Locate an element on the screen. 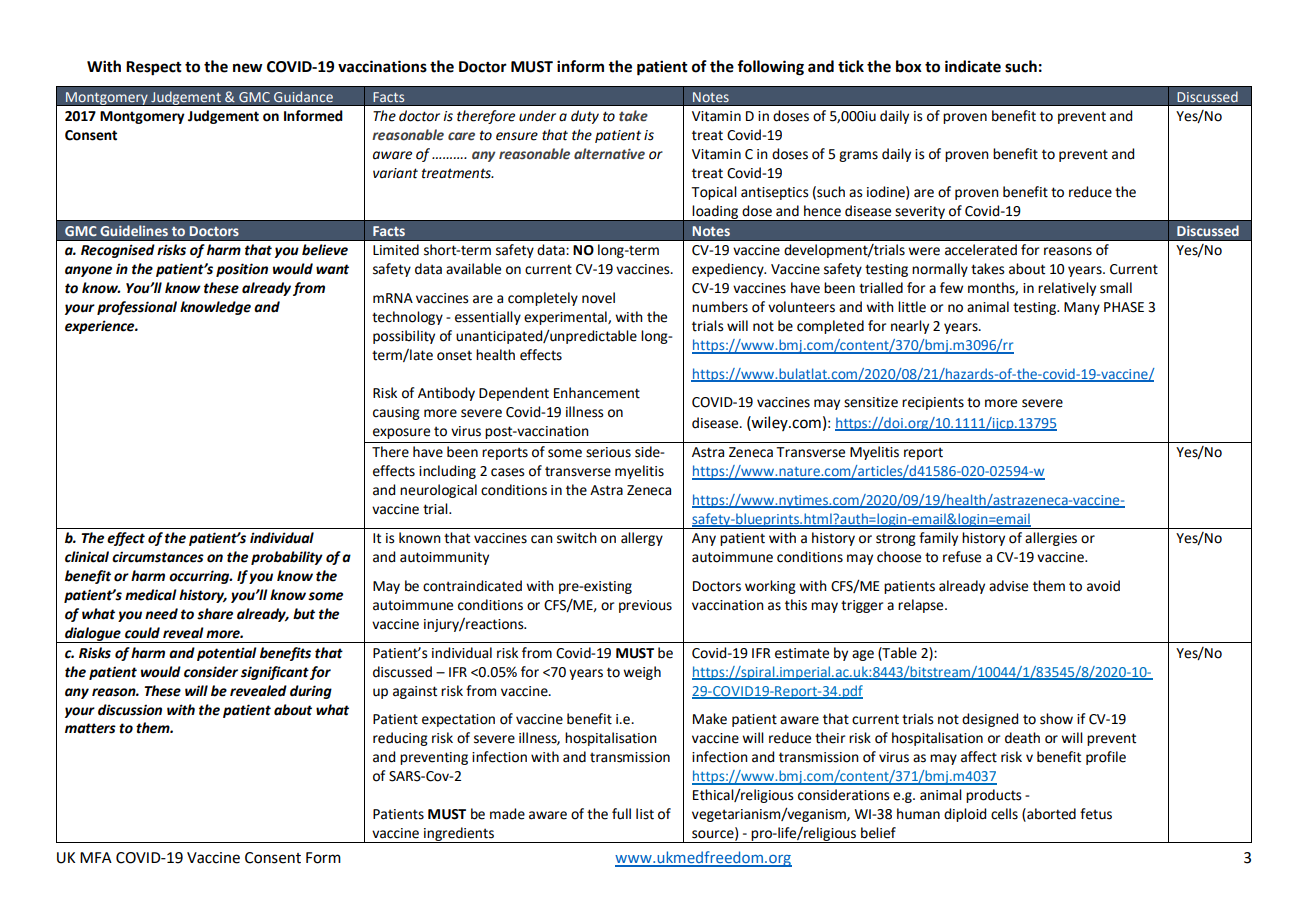 The image size is (1308, 924). new is located at coordinates (248, 68).
